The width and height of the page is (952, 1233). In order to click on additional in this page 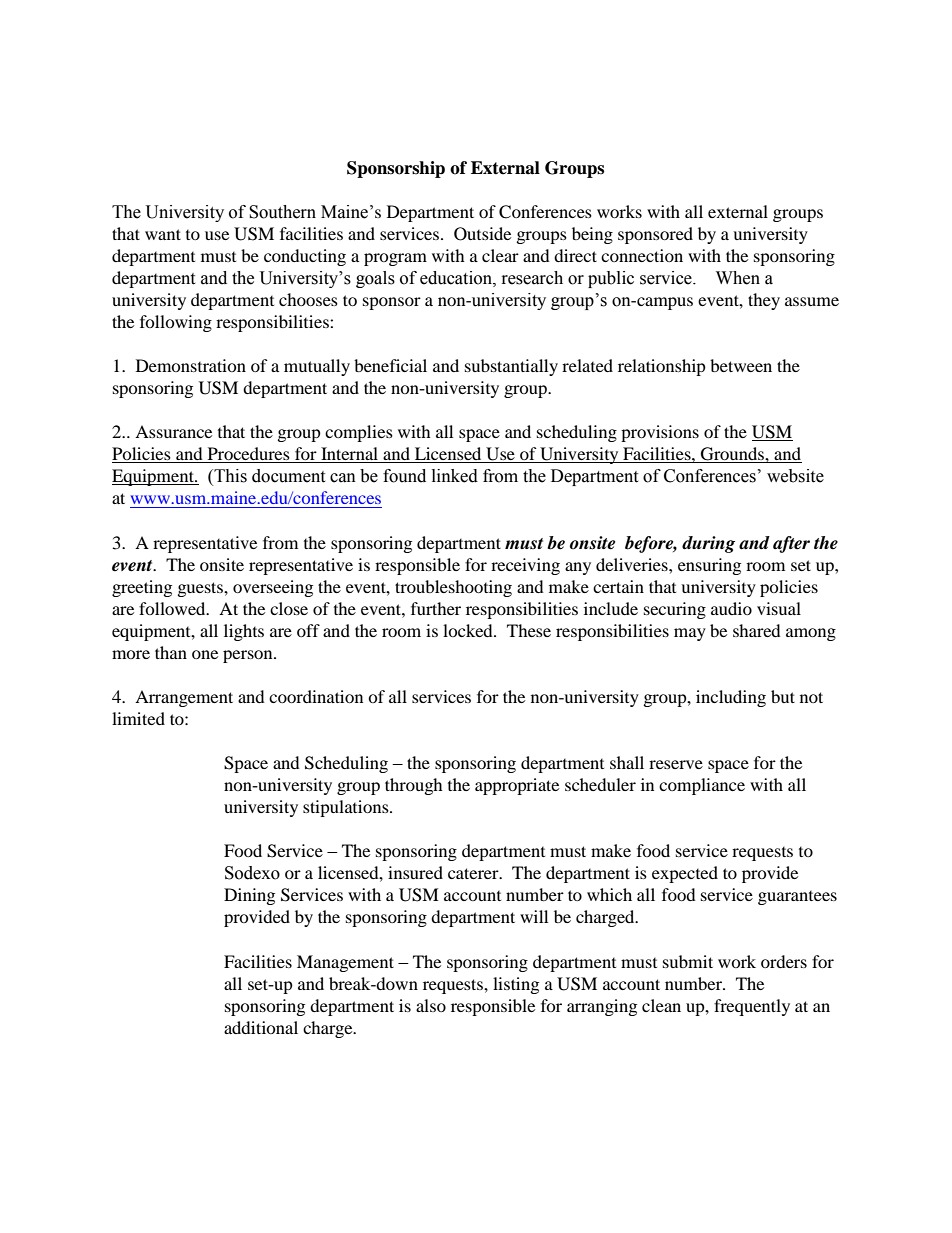, I will do `click(261, 1027)`.
